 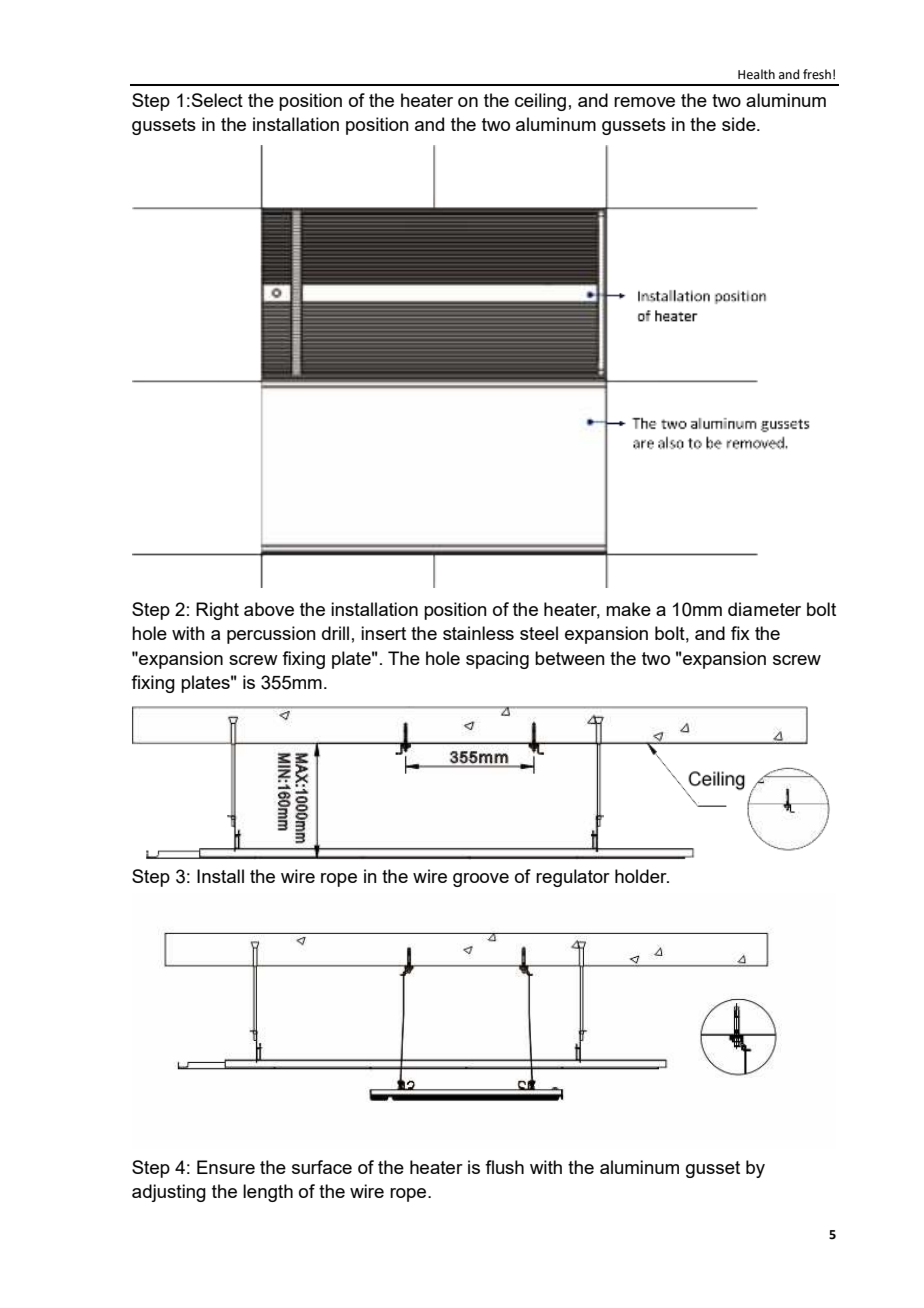 What do you see at coordinates (642, 876) in the screenshot?
I see `holder` at bounding box center [642, 876].
